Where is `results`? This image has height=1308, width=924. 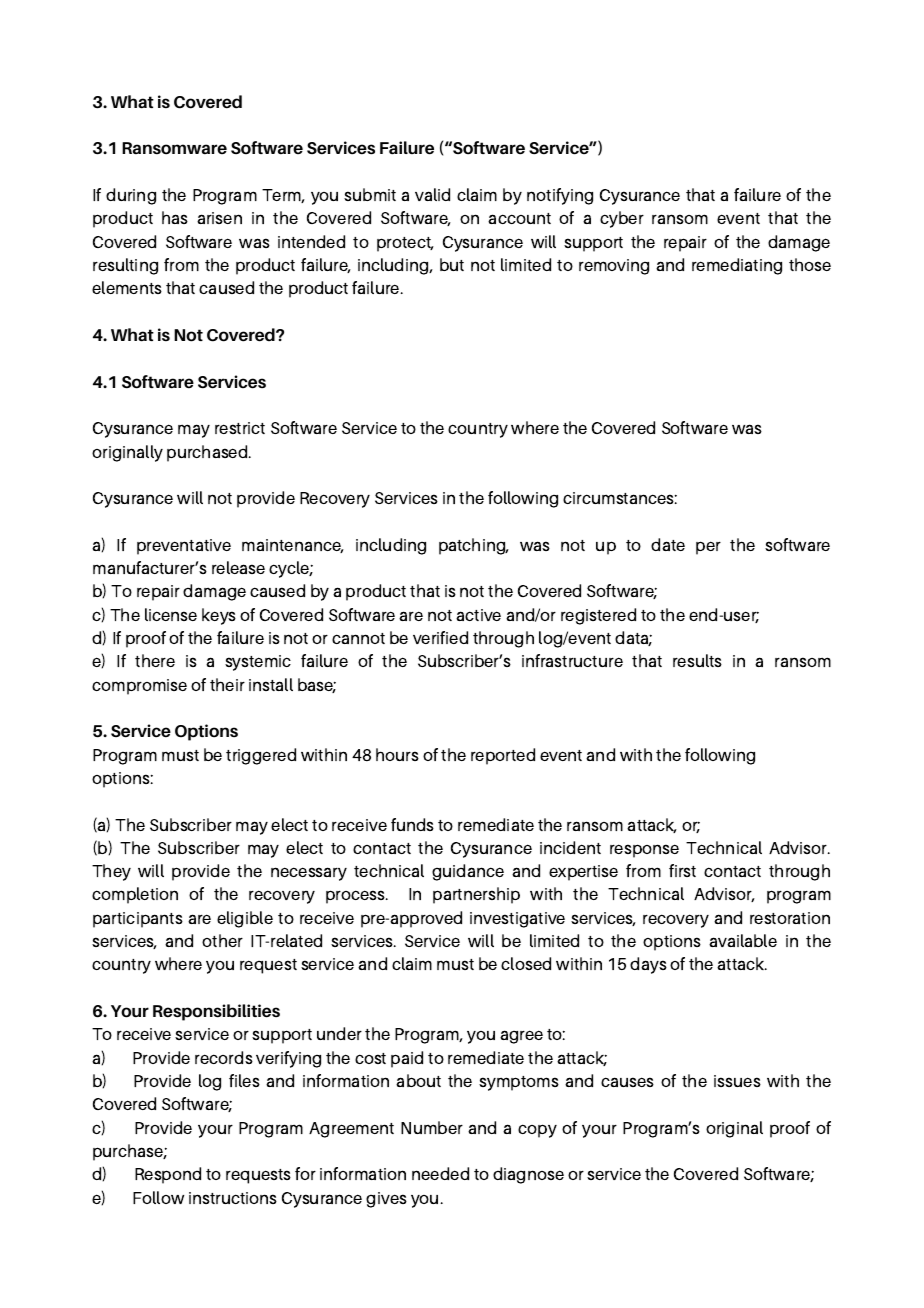
results is located at coordinates (697, 660).
